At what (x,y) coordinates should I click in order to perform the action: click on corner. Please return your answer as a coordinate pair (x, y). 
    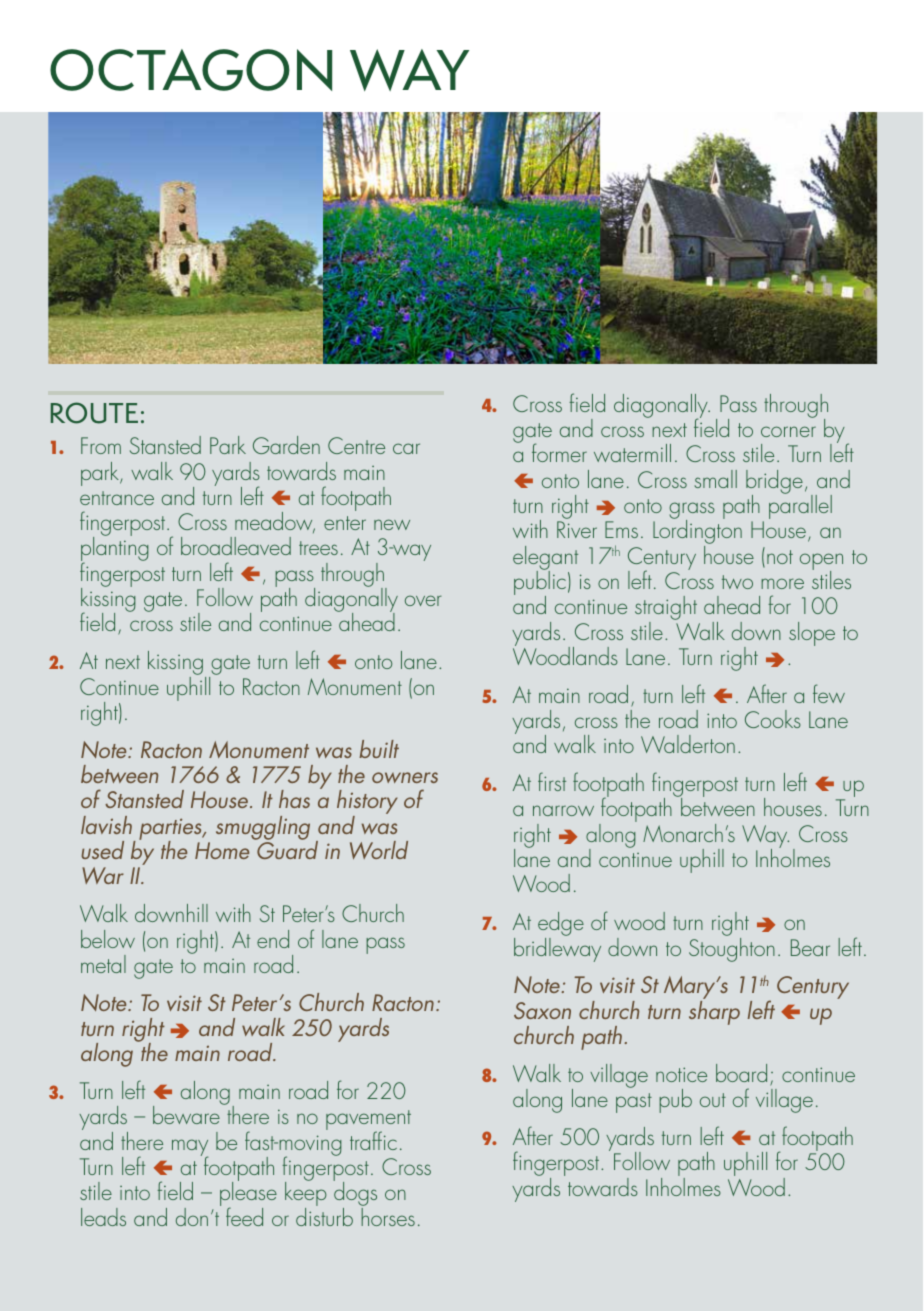
    Looking at the image, I should click on (788, 431).
